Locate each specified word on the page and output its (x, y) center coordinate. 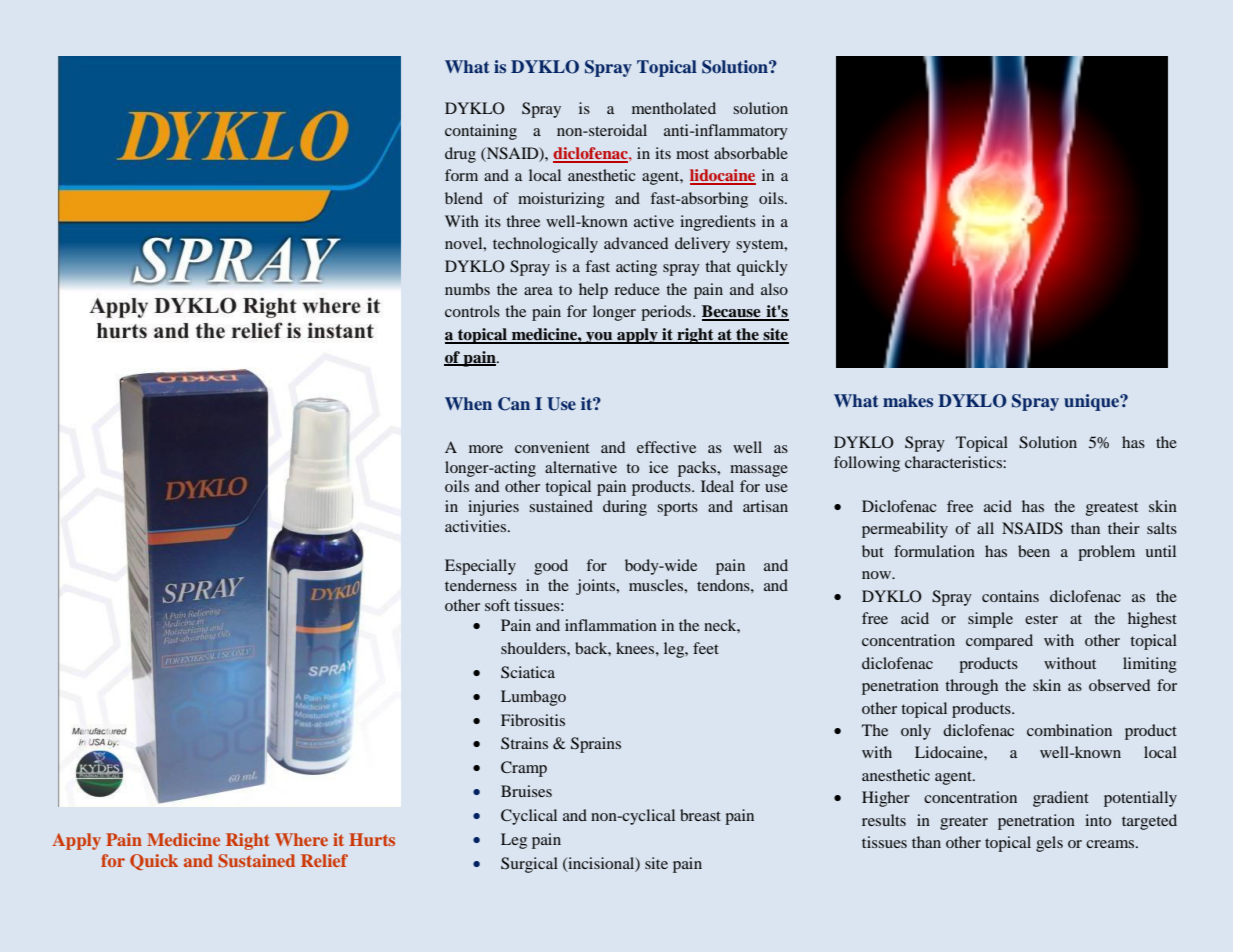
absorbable (751, 153)
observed (1119, 685)
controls (472, 311)
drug (460, 155)
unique (1093, 402)
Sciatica (528, 672)
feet (706, 648)
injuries (493, 508)
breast (700, 815)
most (692, 154)
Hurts (372, 839)
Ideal (717, 486)
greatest (1112, 509)
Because (732, 312)
